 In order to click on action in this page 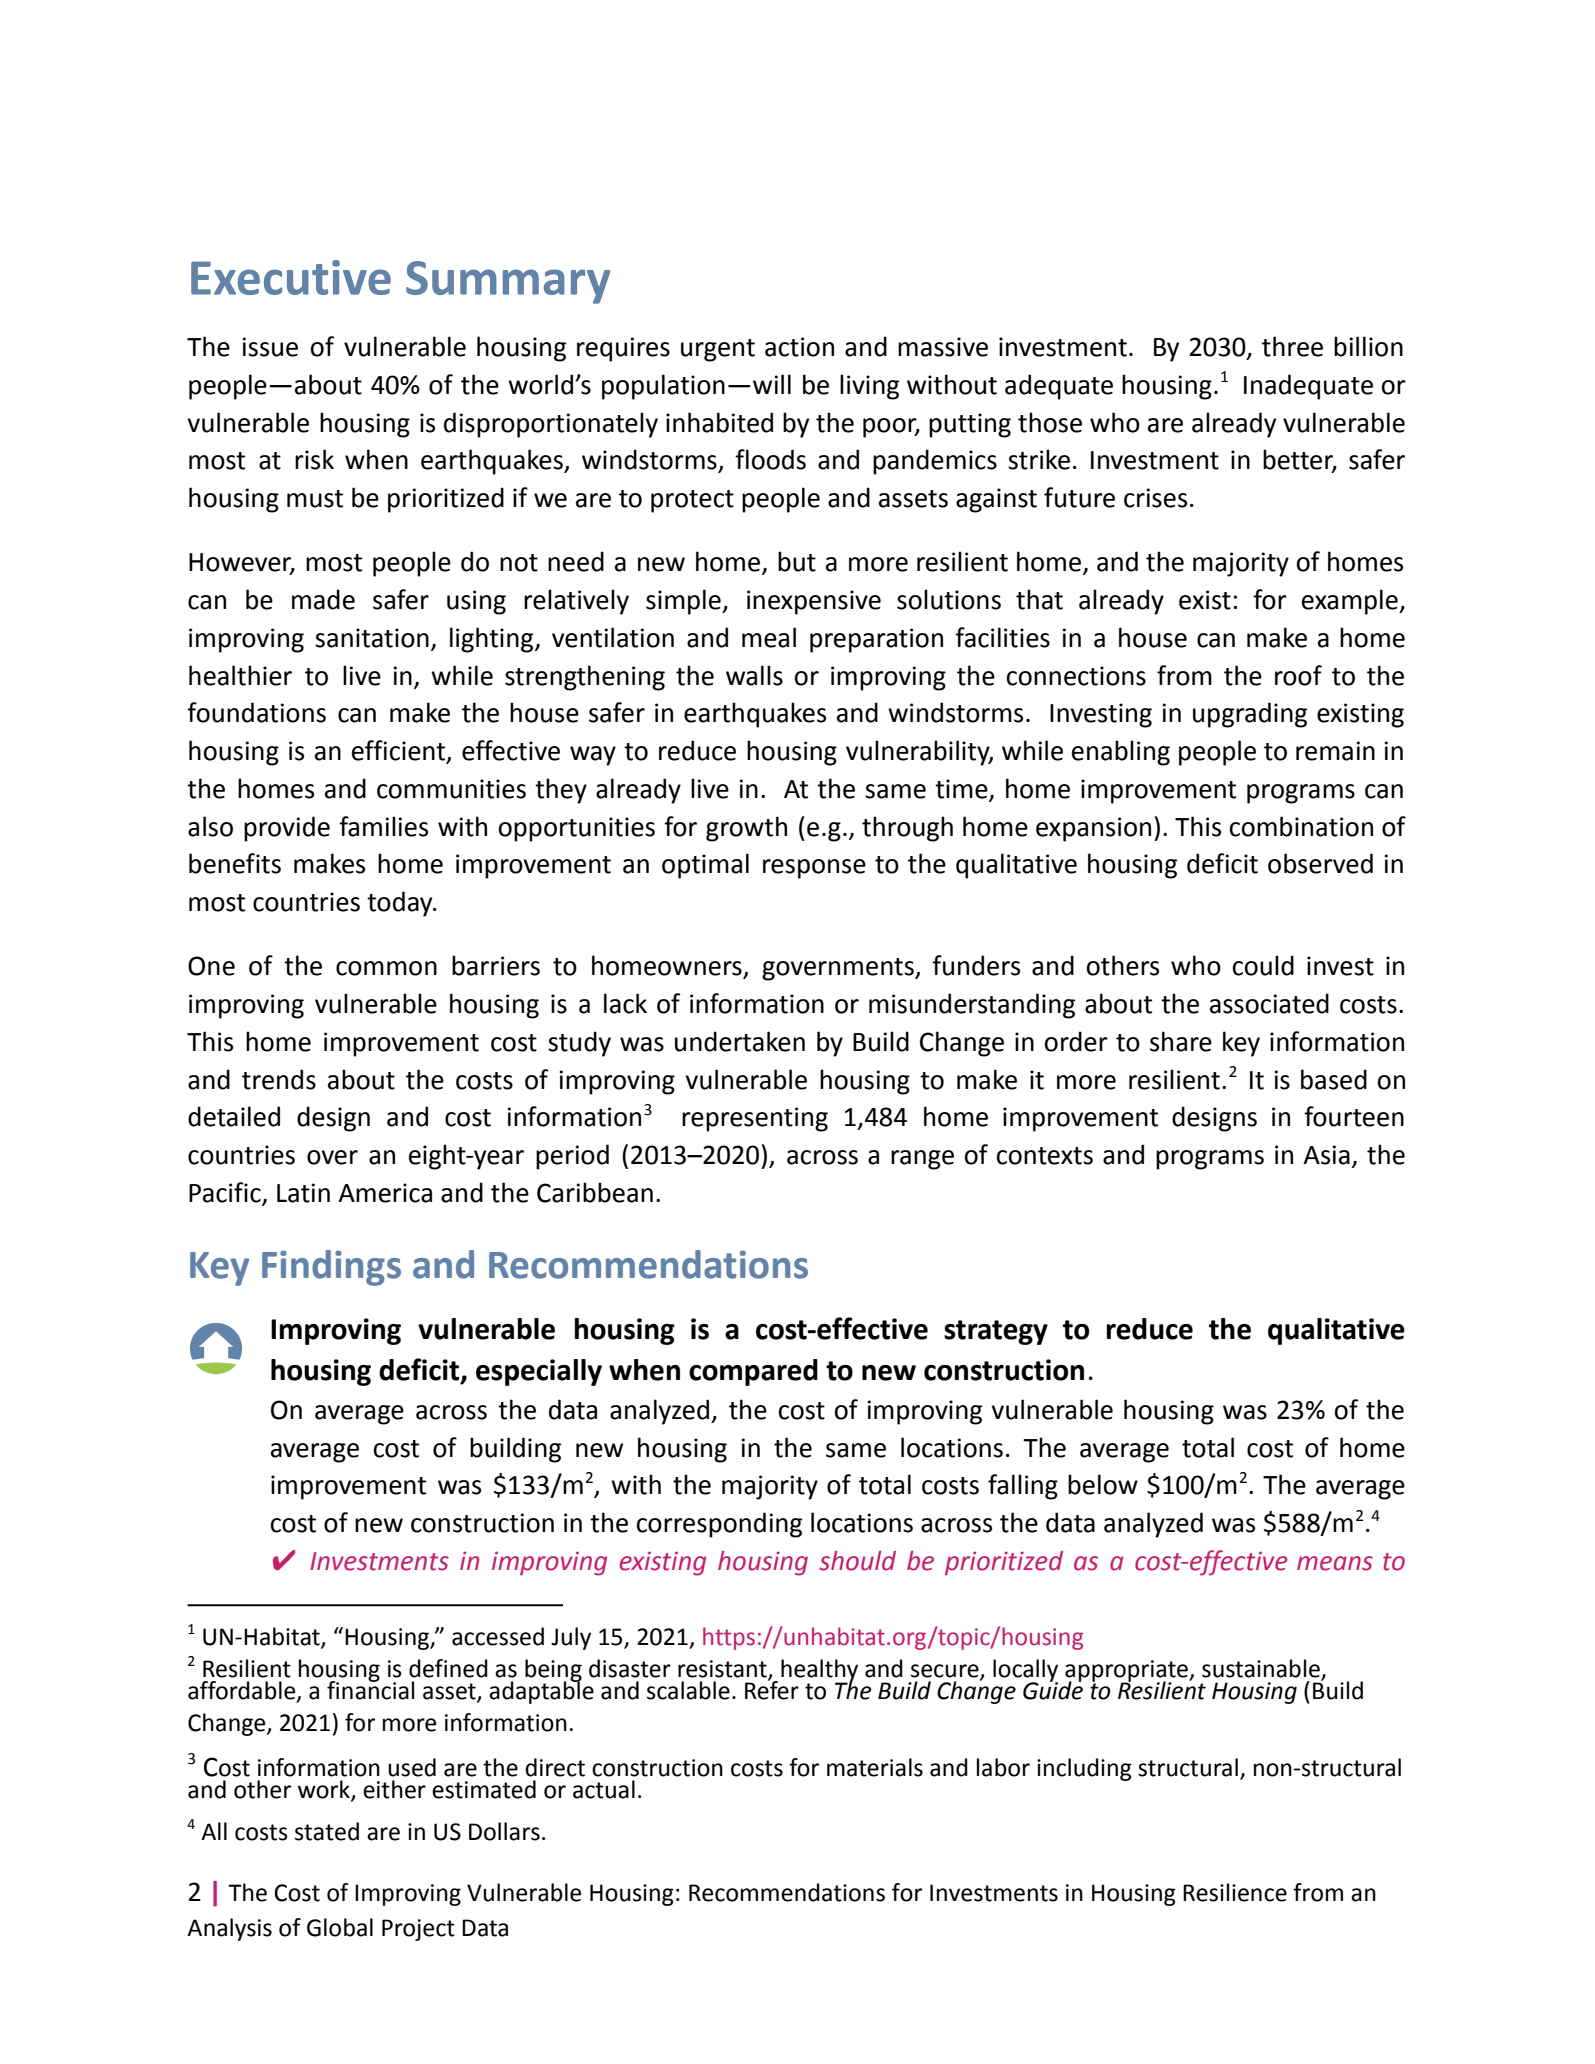, I will do `click(799, 347)`.
